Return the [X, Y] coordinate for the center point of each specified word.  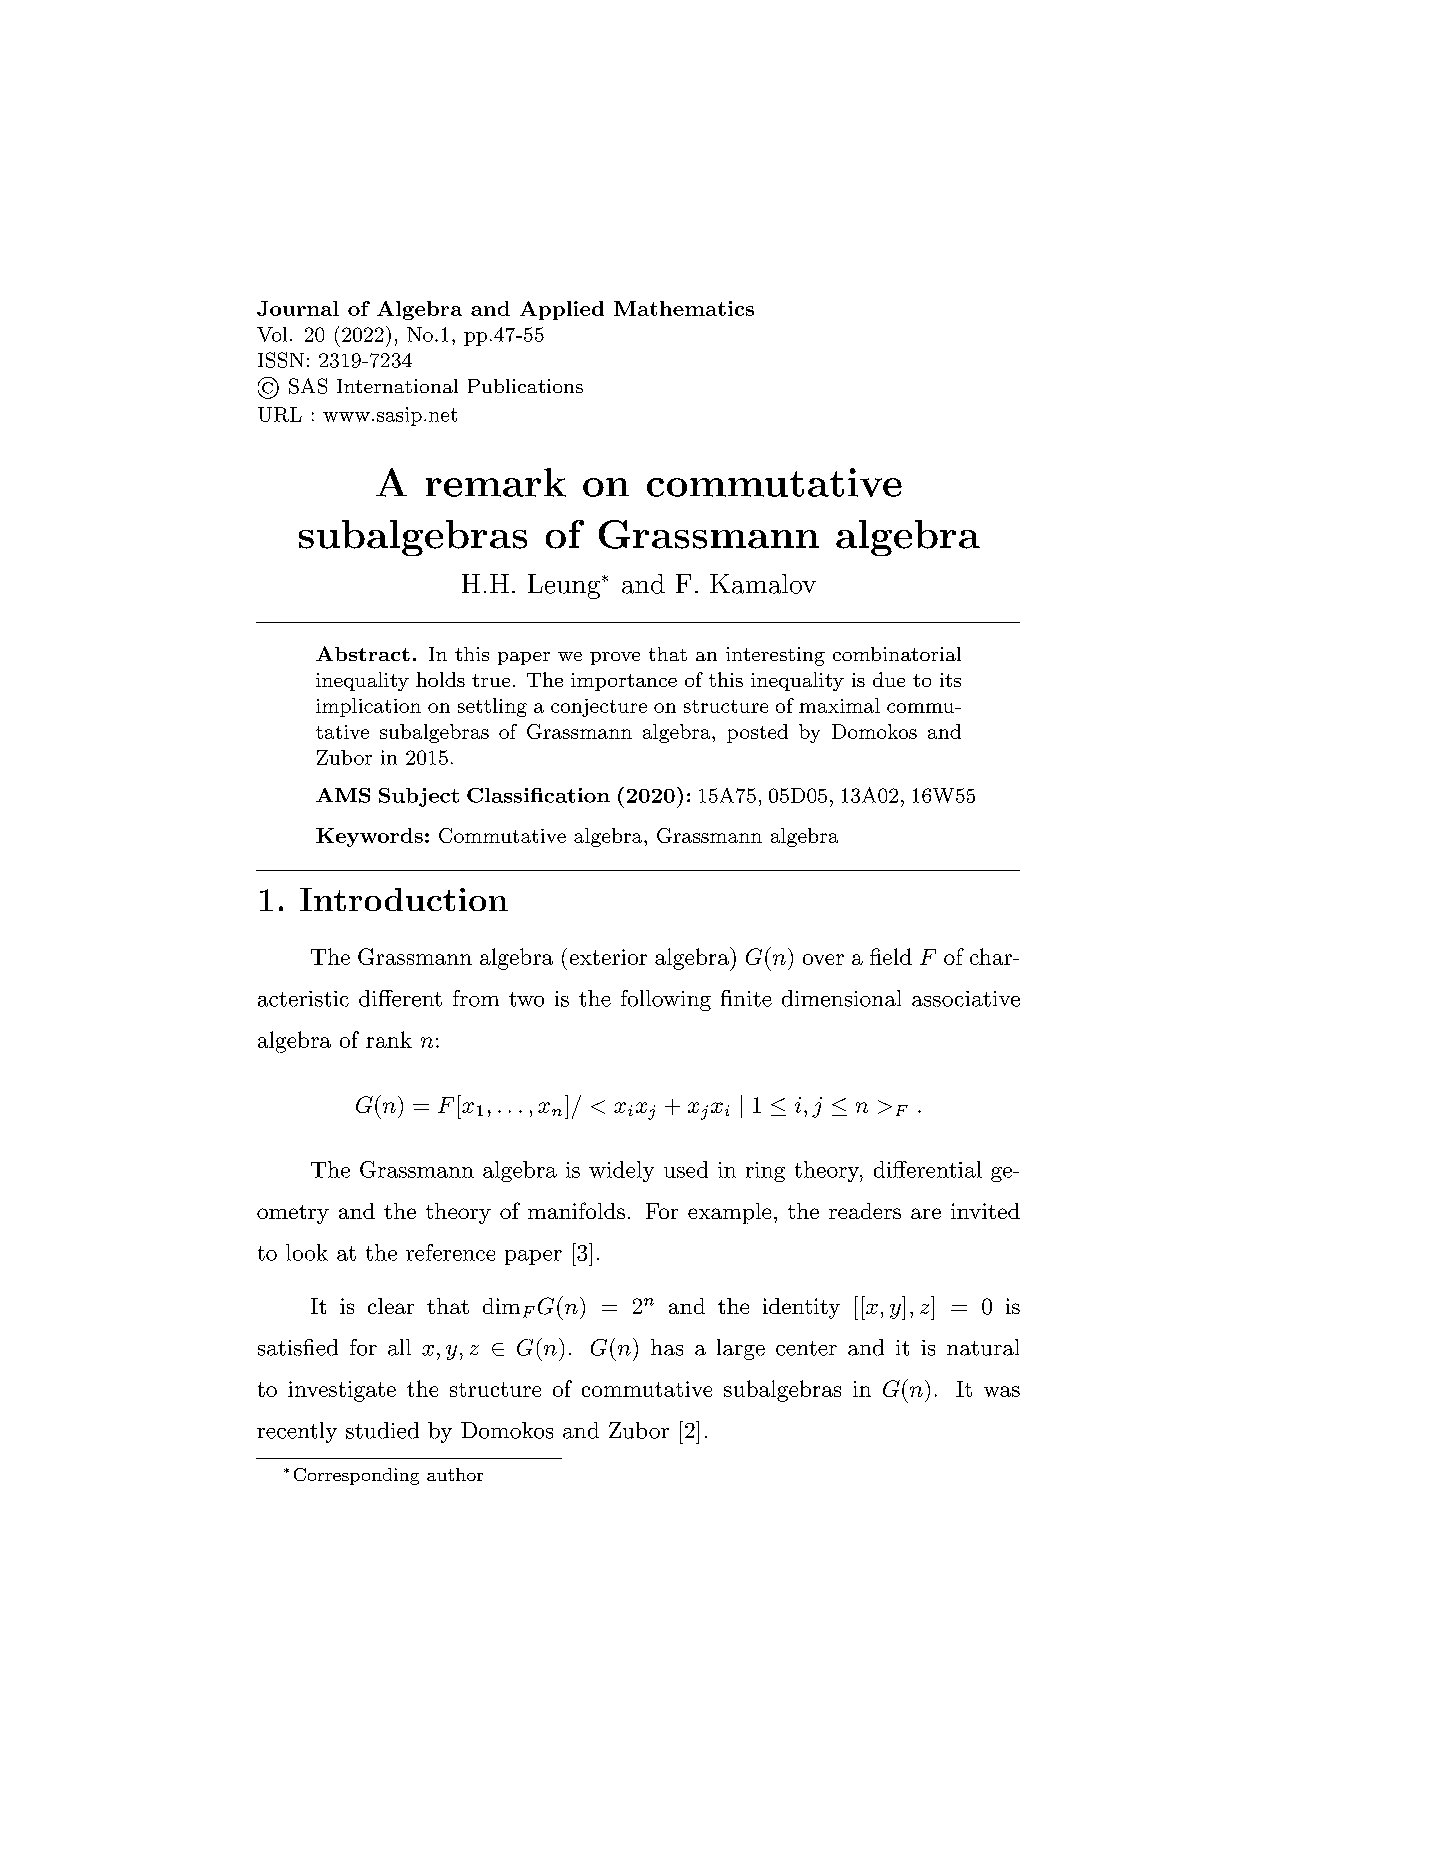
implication [368, 707]
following [666, 1000]
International [397, 386]
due [889, 679]
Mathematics [684, 308]
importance [624, 682]
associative [966, 999]
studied [382, 1430]
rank [389, 1039]
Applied [562, 310]
